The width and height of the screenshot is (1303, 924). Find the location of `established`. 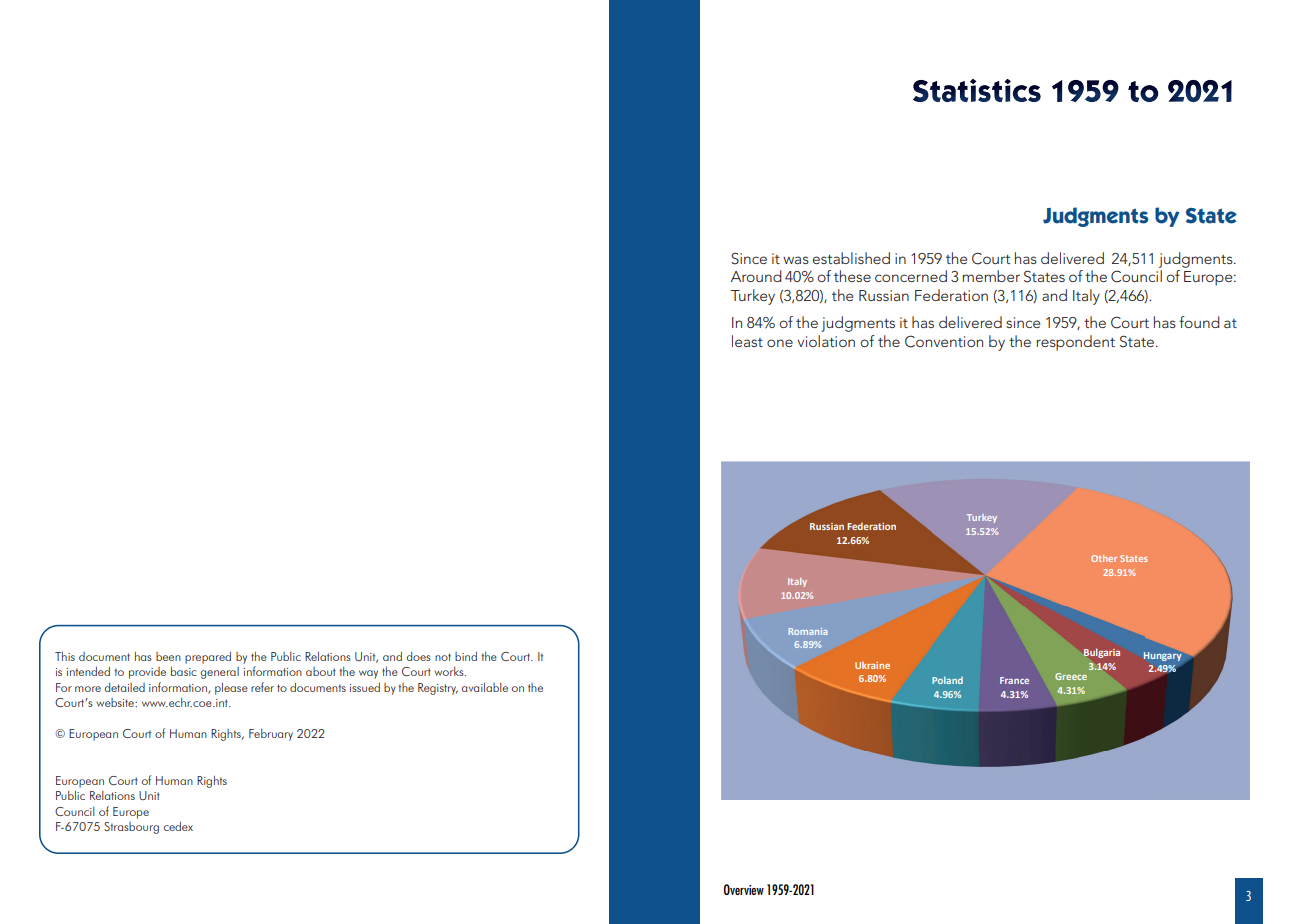

established is located at coordinates (851, 258).
